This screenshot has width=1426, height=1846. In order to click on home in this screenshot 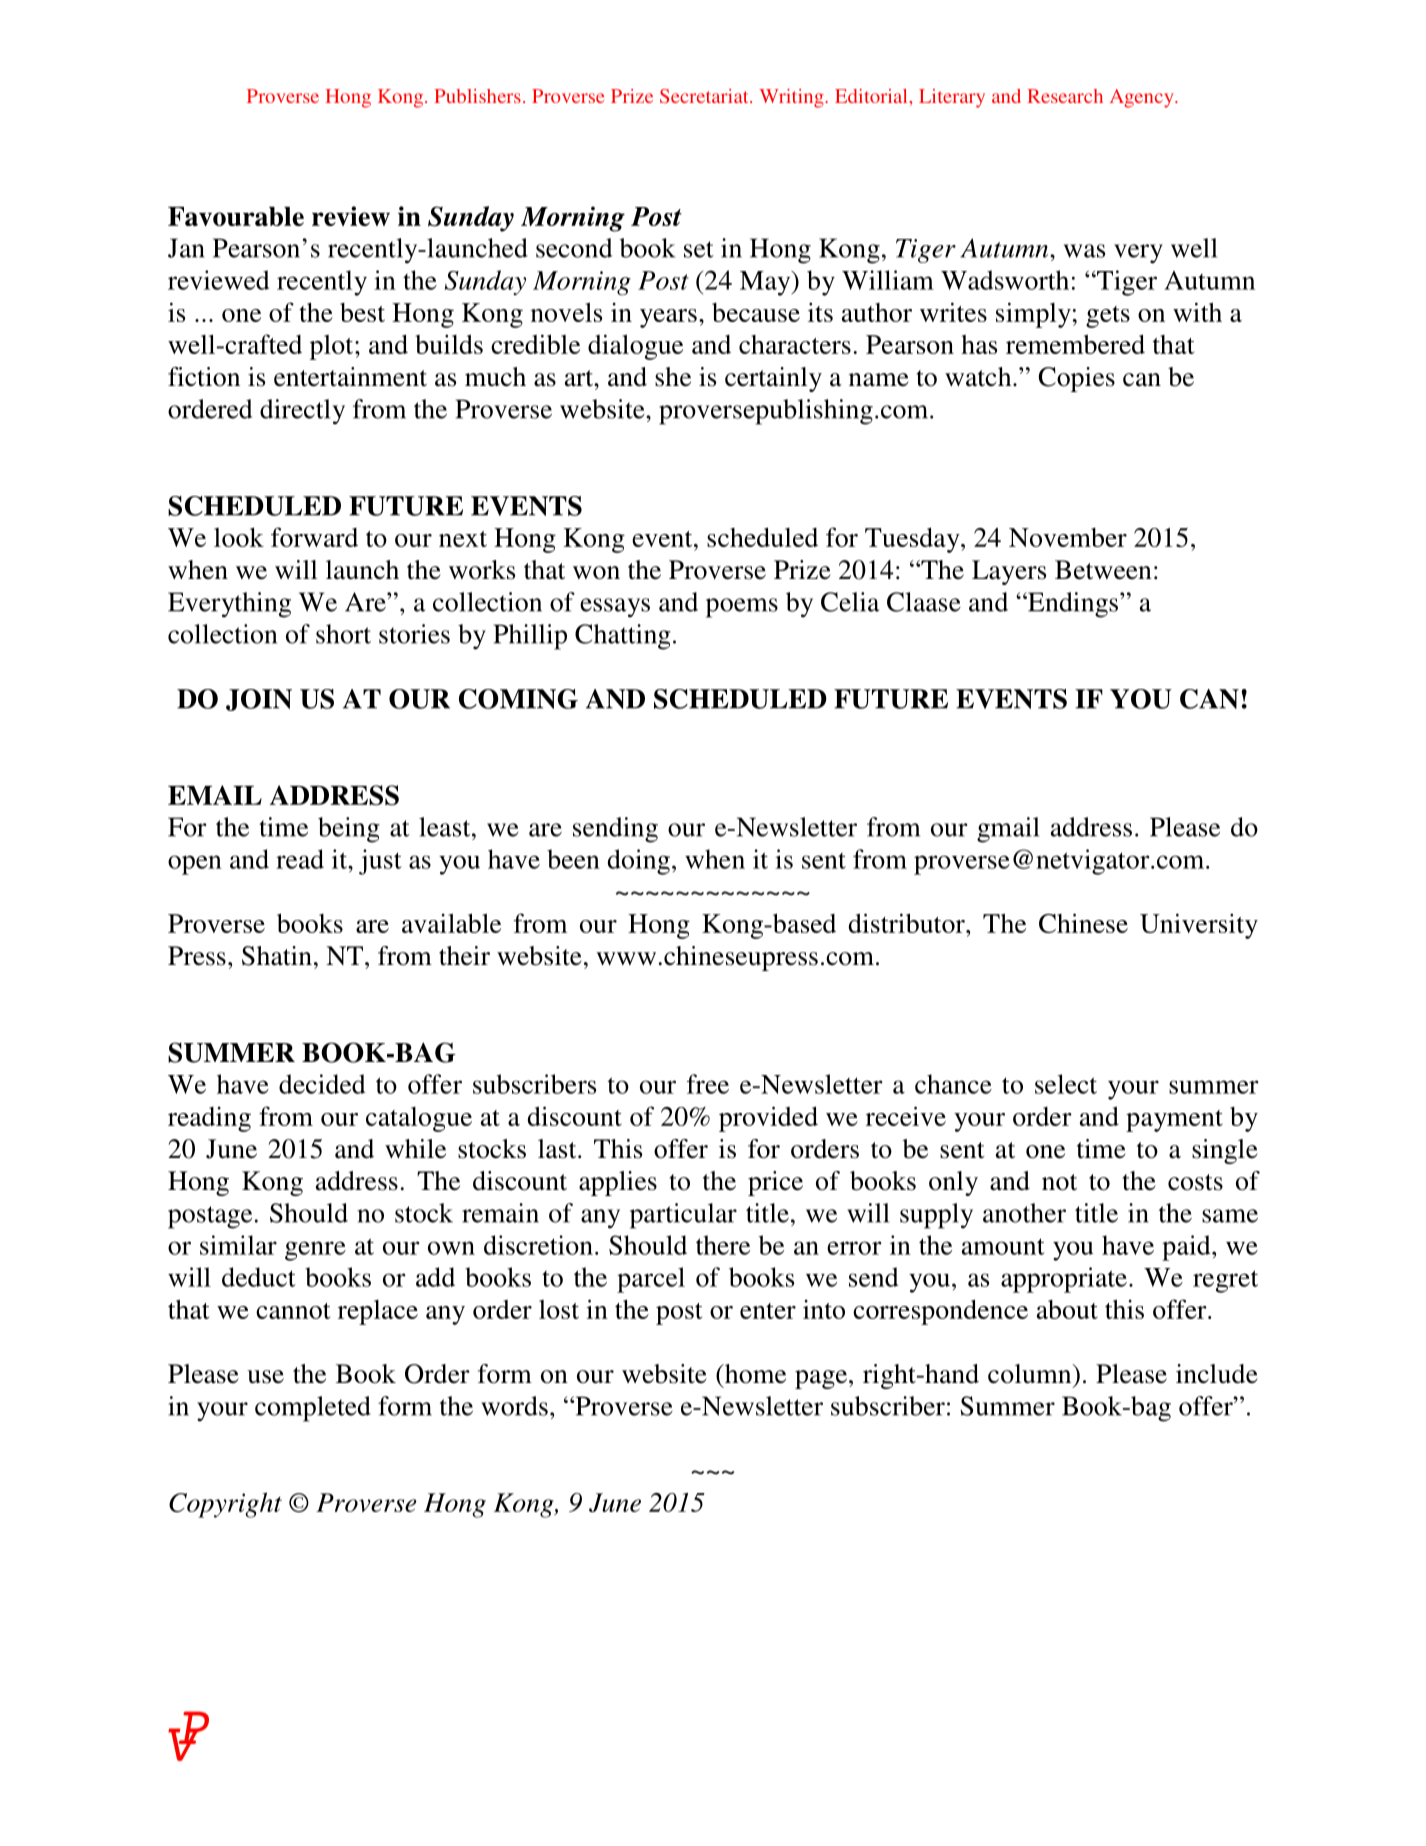, I will do `click(754, 1374)`.
